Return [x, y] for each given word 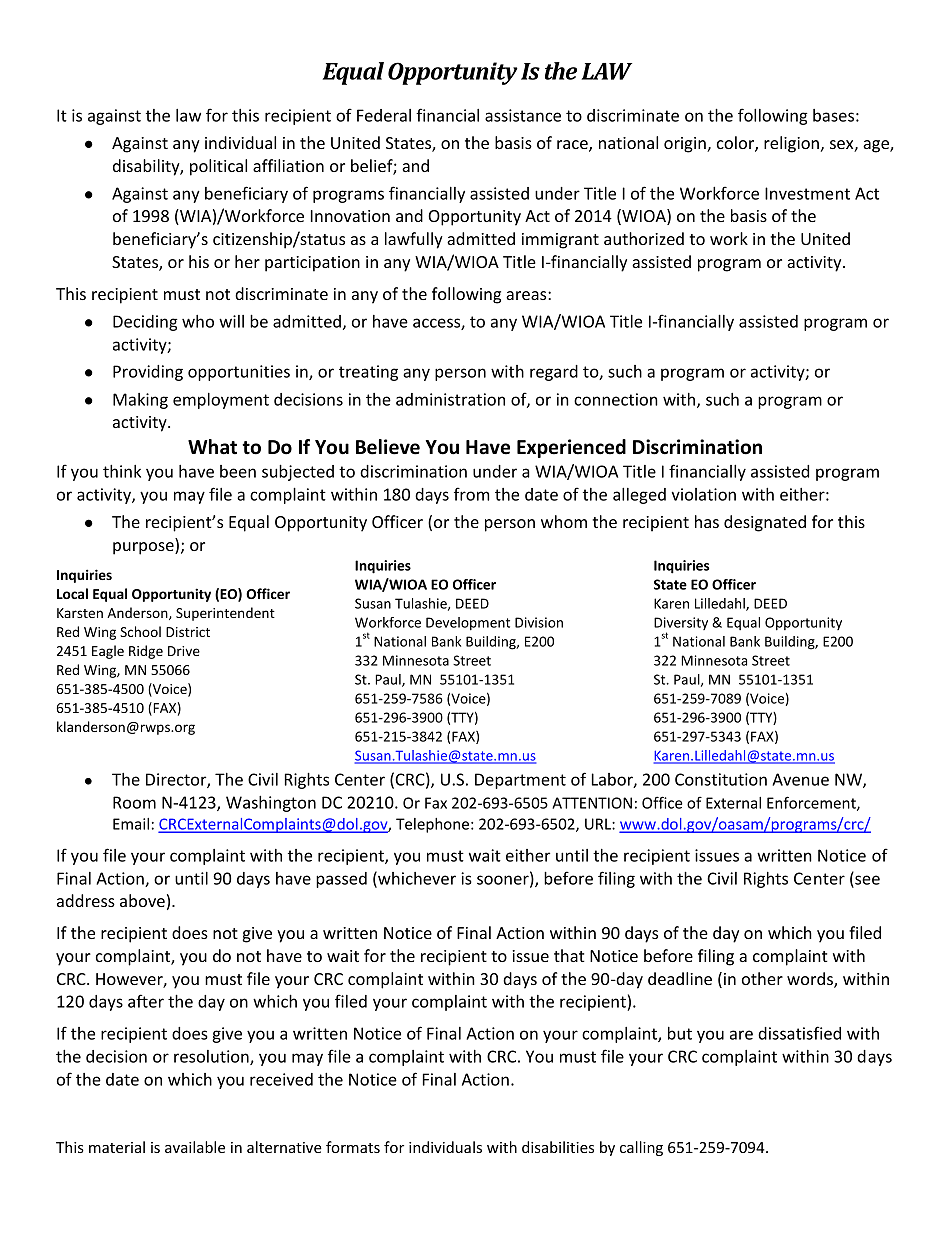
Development [468, 624]
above [142, 900]
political [218, 167]
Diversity [681, 625]
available [195, 1147]
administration [450, 399]
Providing [148, 373]
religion [791, 144]
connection [616, 399]
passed [341, 880]
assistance [523, 115]
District [188, 632]
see [866, 881]
